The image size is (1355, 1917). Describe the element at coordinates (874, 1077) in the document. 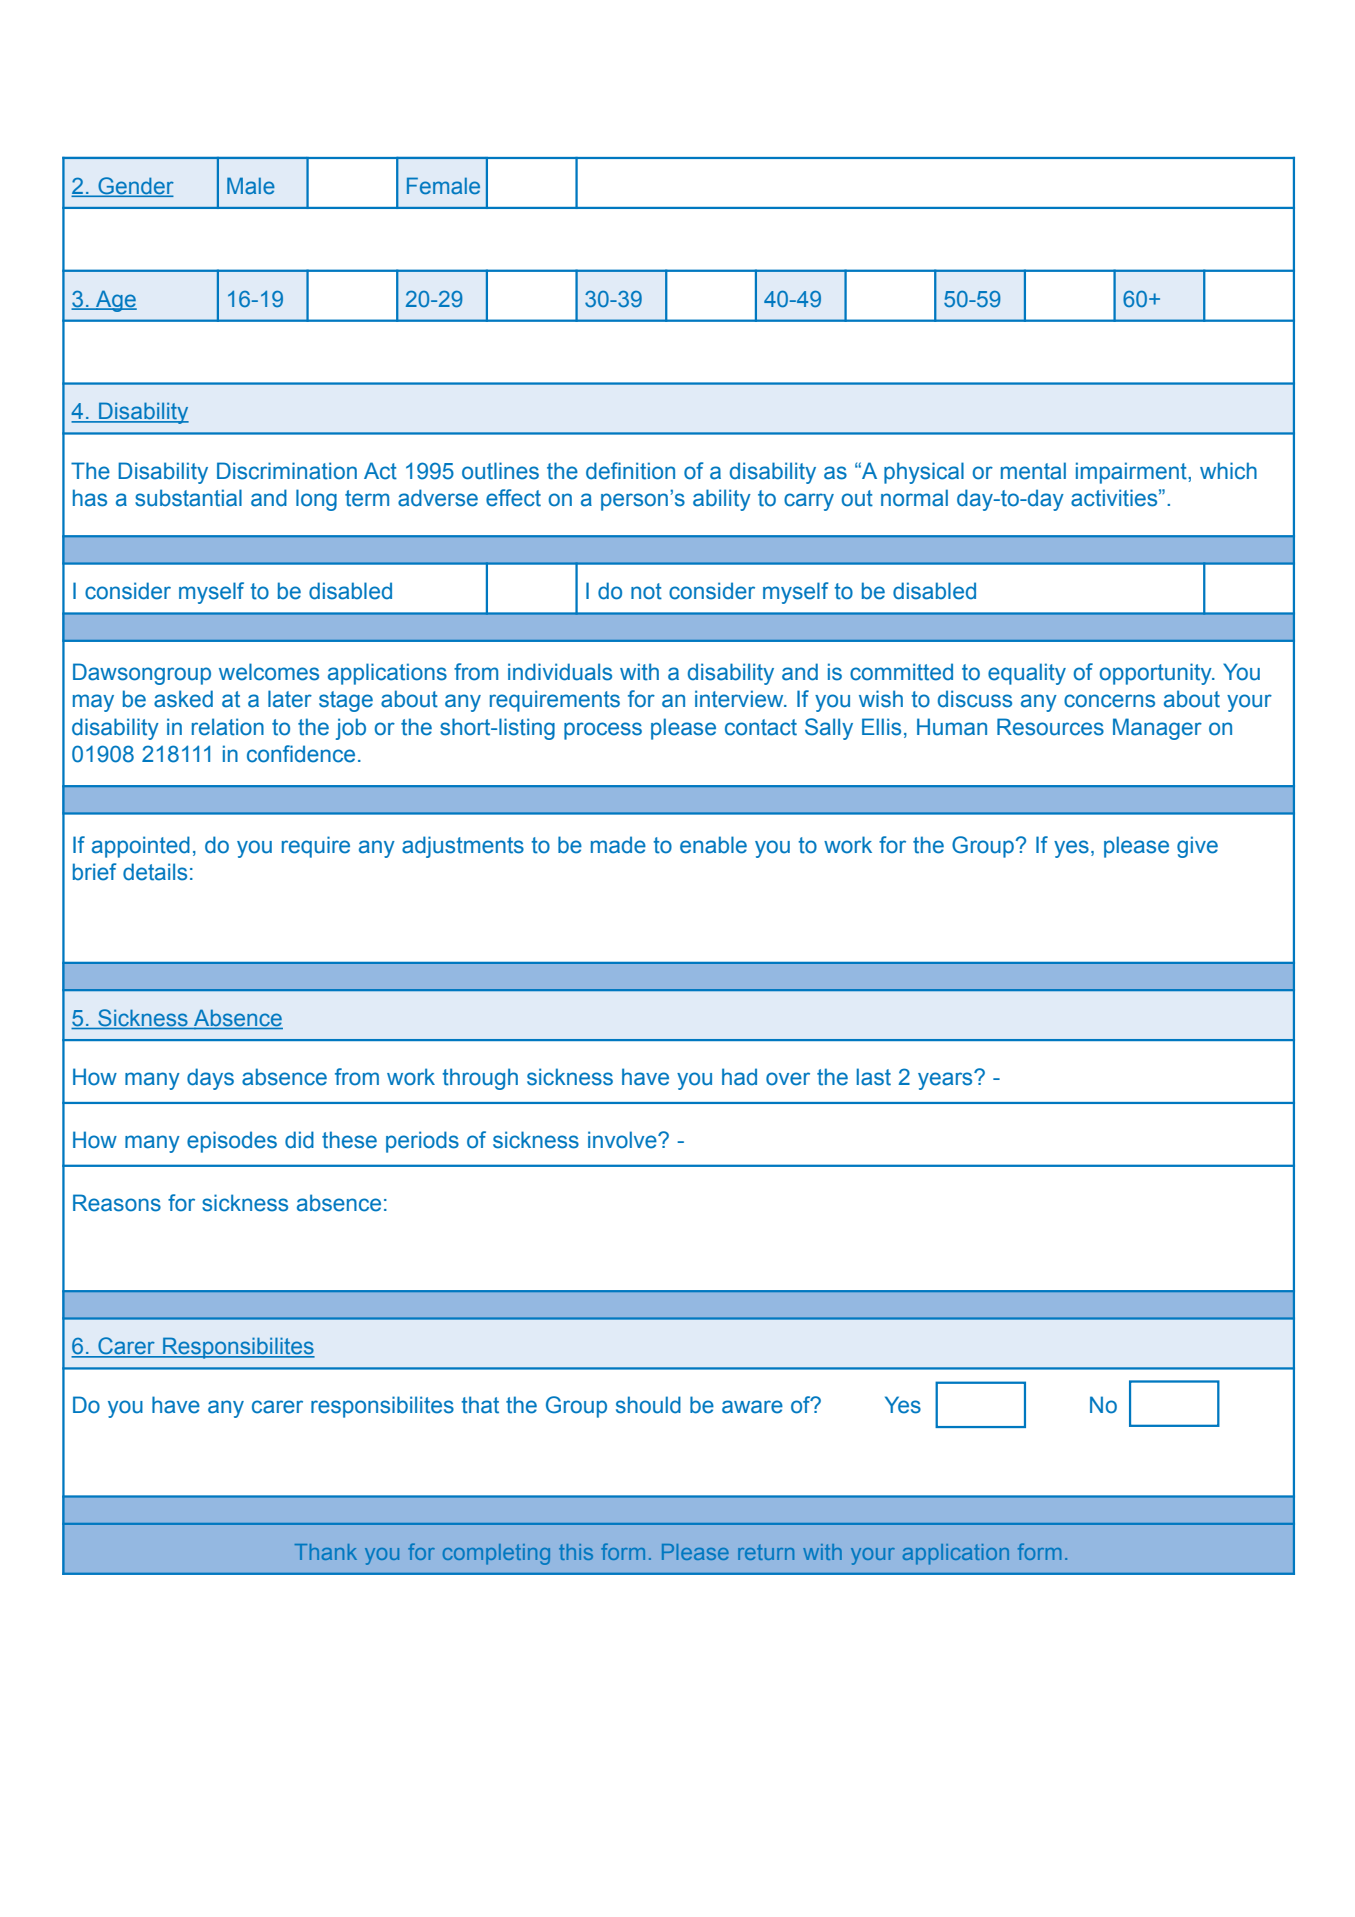

I see `last` at that location.
